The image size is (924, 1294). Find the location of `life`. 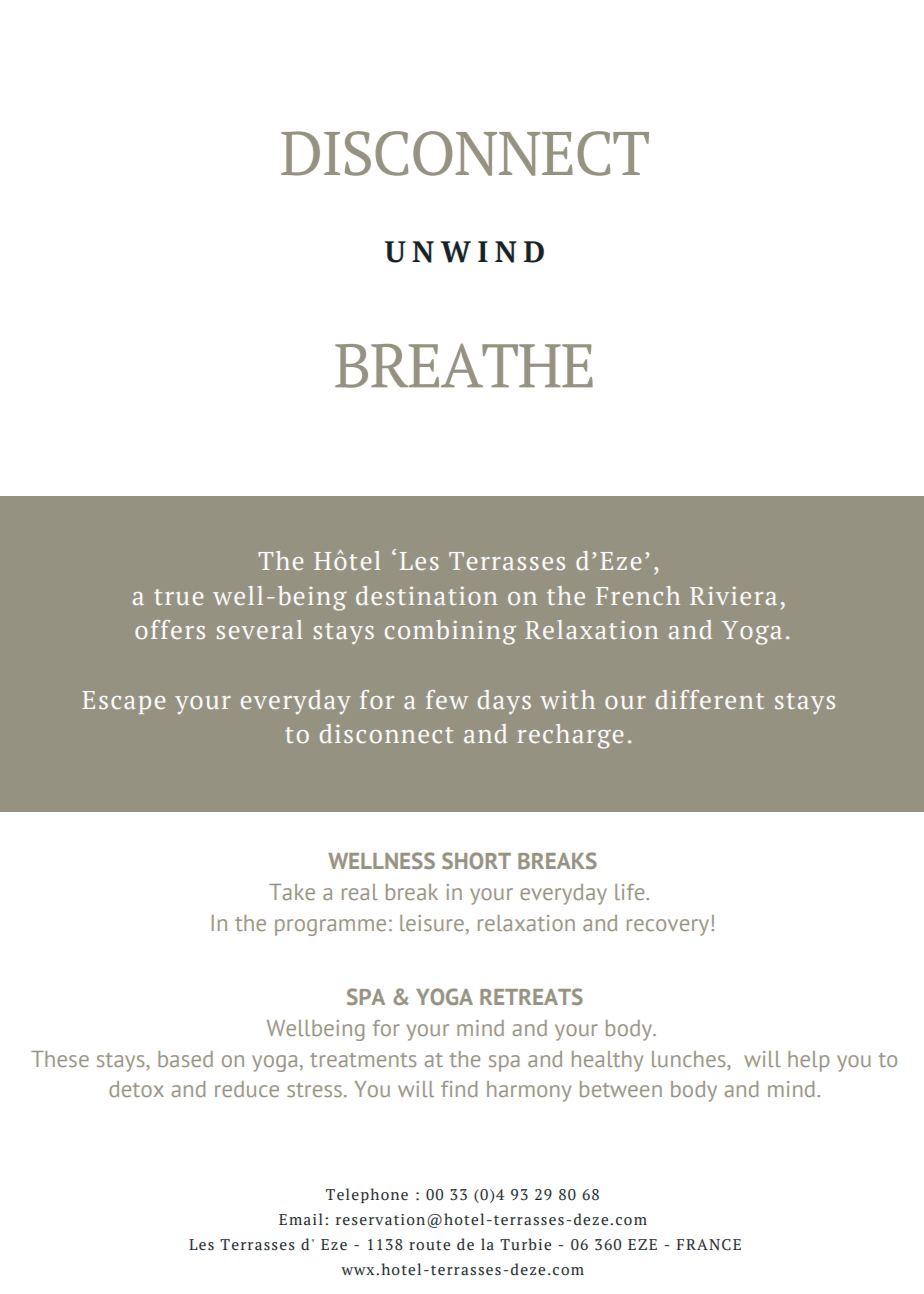

life is located at coordinates (631, 892).
